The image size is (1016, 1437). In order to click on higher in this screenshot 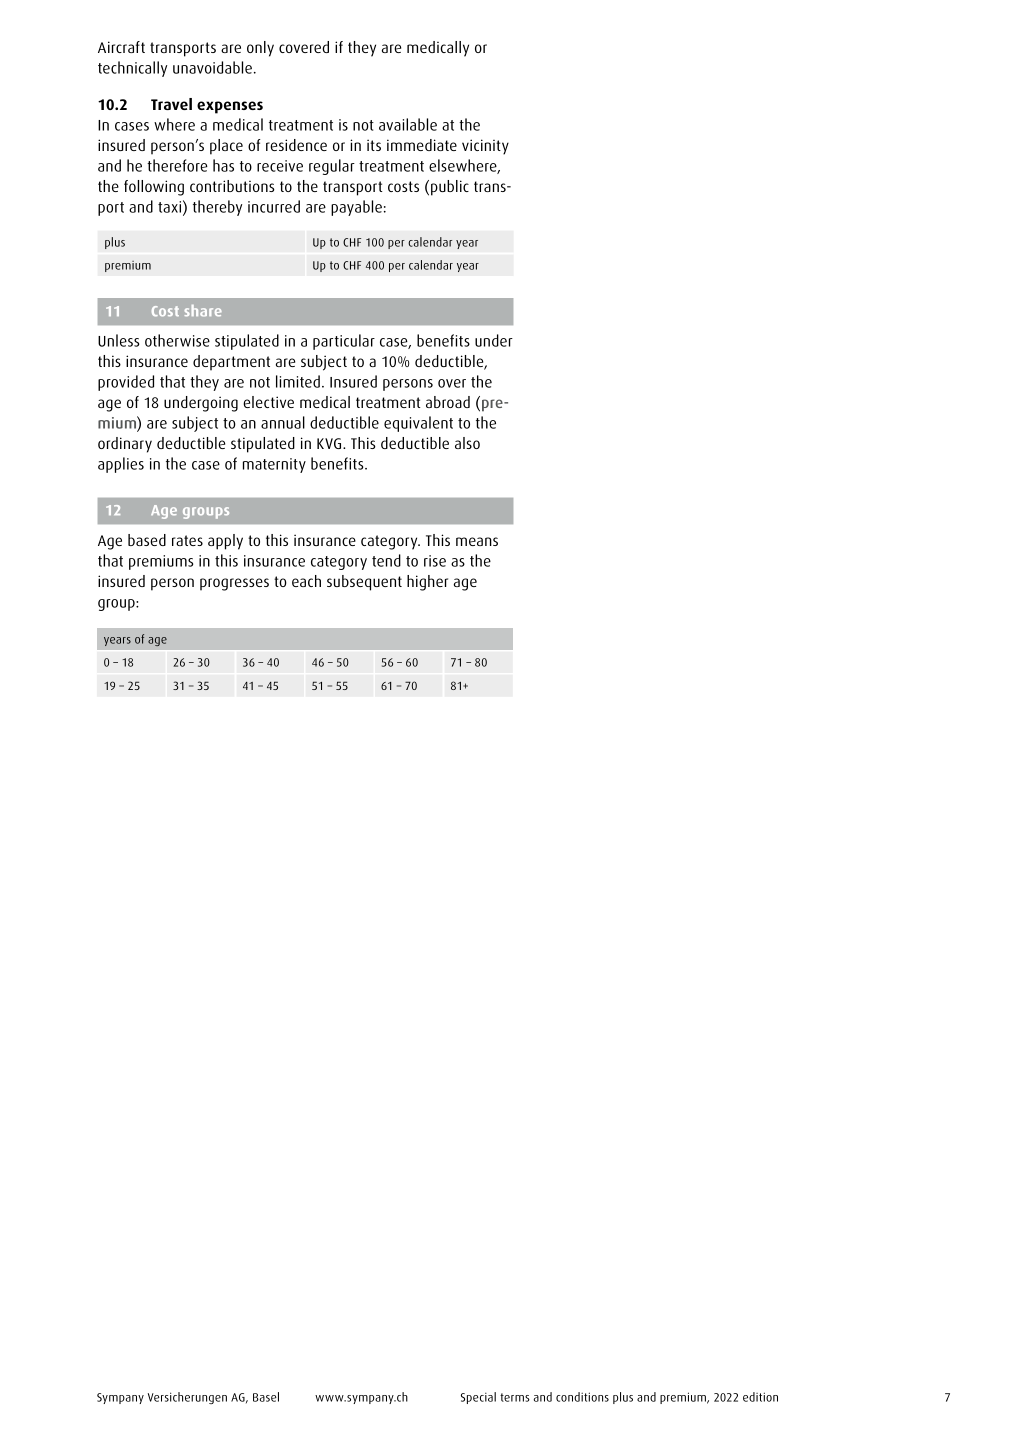, I will do `click(427, 583)`.
